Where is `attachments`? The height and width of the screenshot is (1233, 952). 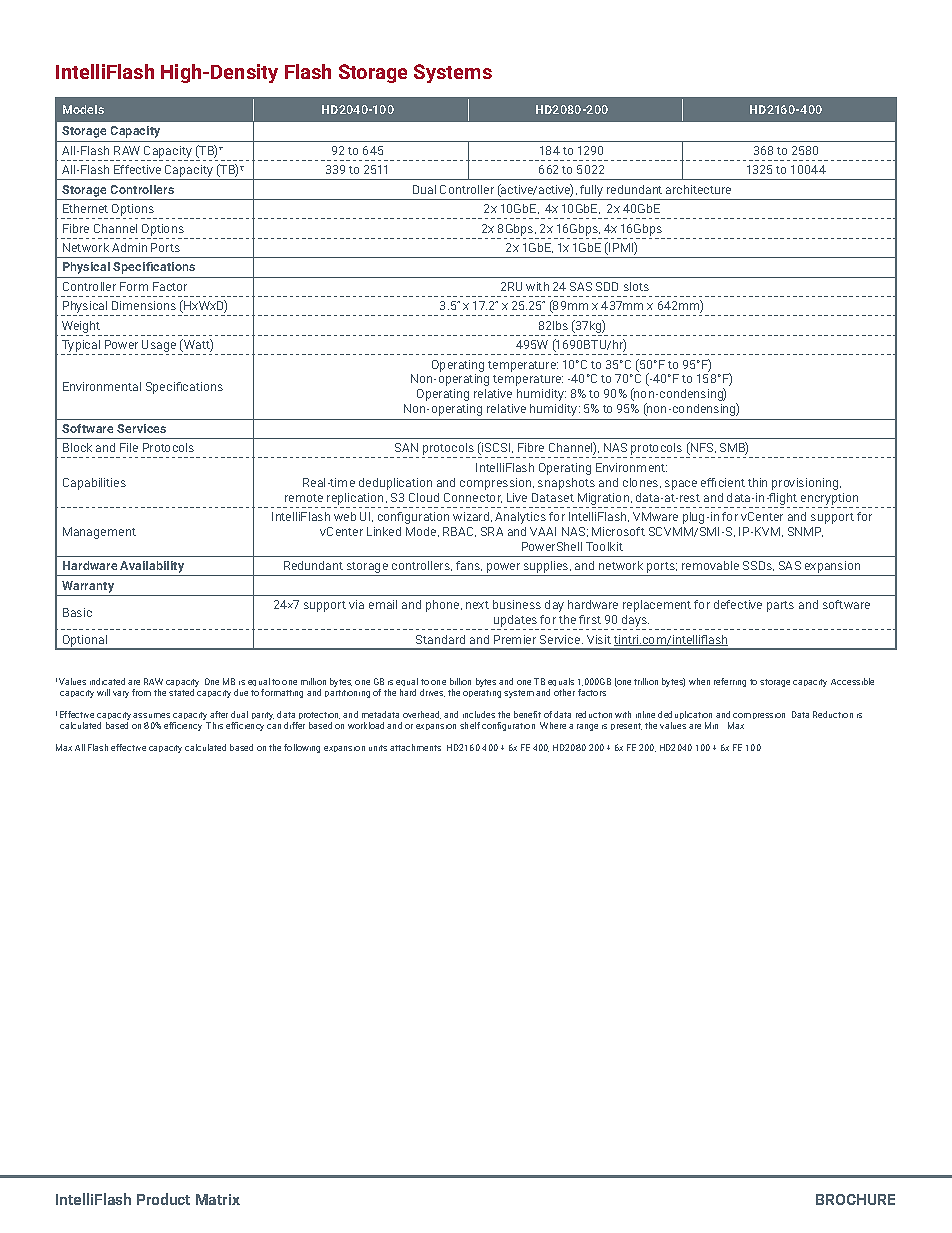
attachments is located at coordinates (415, 747).
